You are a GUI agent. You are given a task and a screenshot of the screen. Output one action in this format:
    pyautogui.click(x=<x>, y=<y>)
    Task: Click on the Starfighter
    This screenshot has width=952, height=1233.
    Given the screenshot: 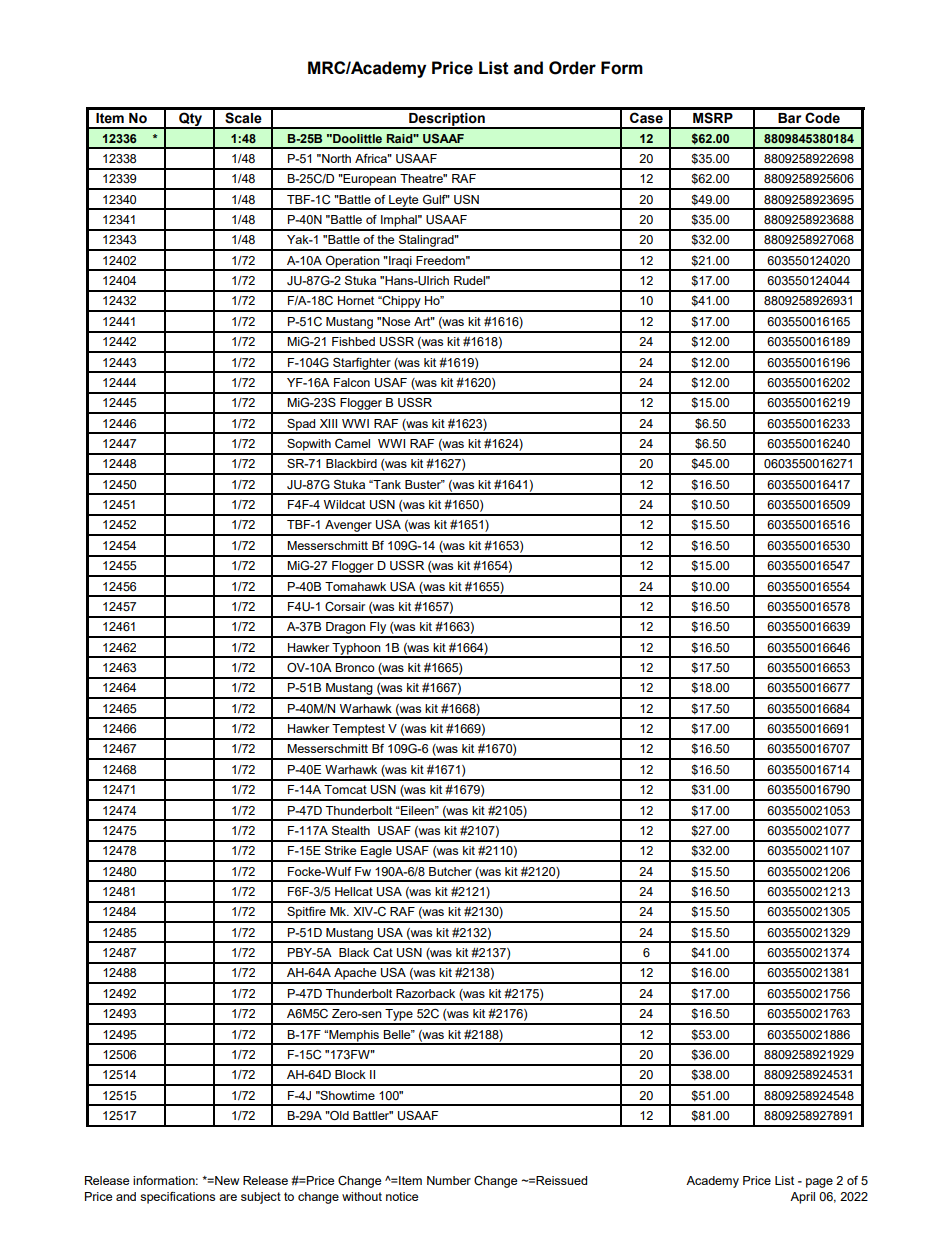 What is the action you would take?
    pyautogui.click(x=362, y=365)
